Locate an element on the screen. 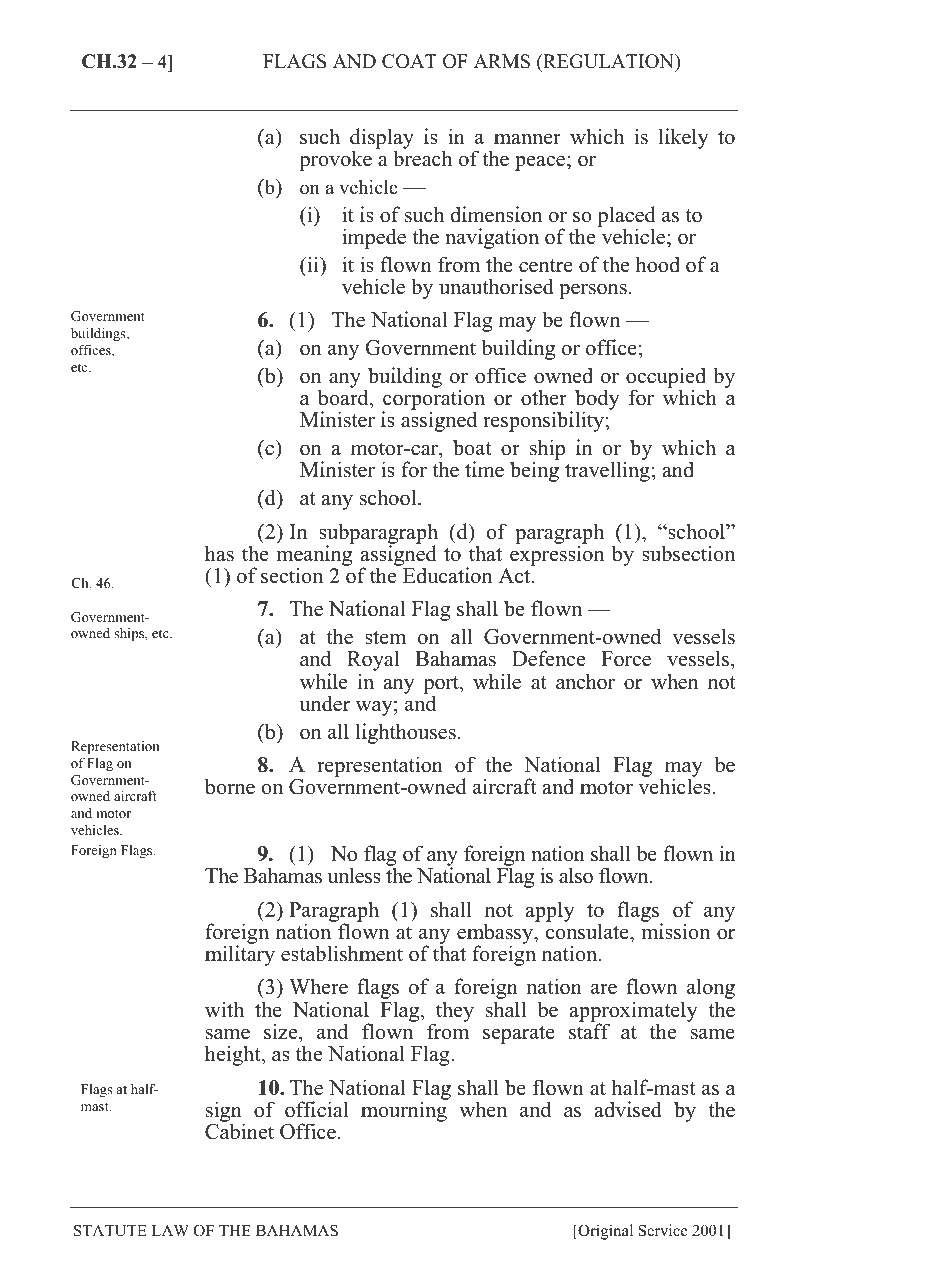 The width and height of the screenshot is (945, 1288). COAT is located at coordinates (409, 61).
